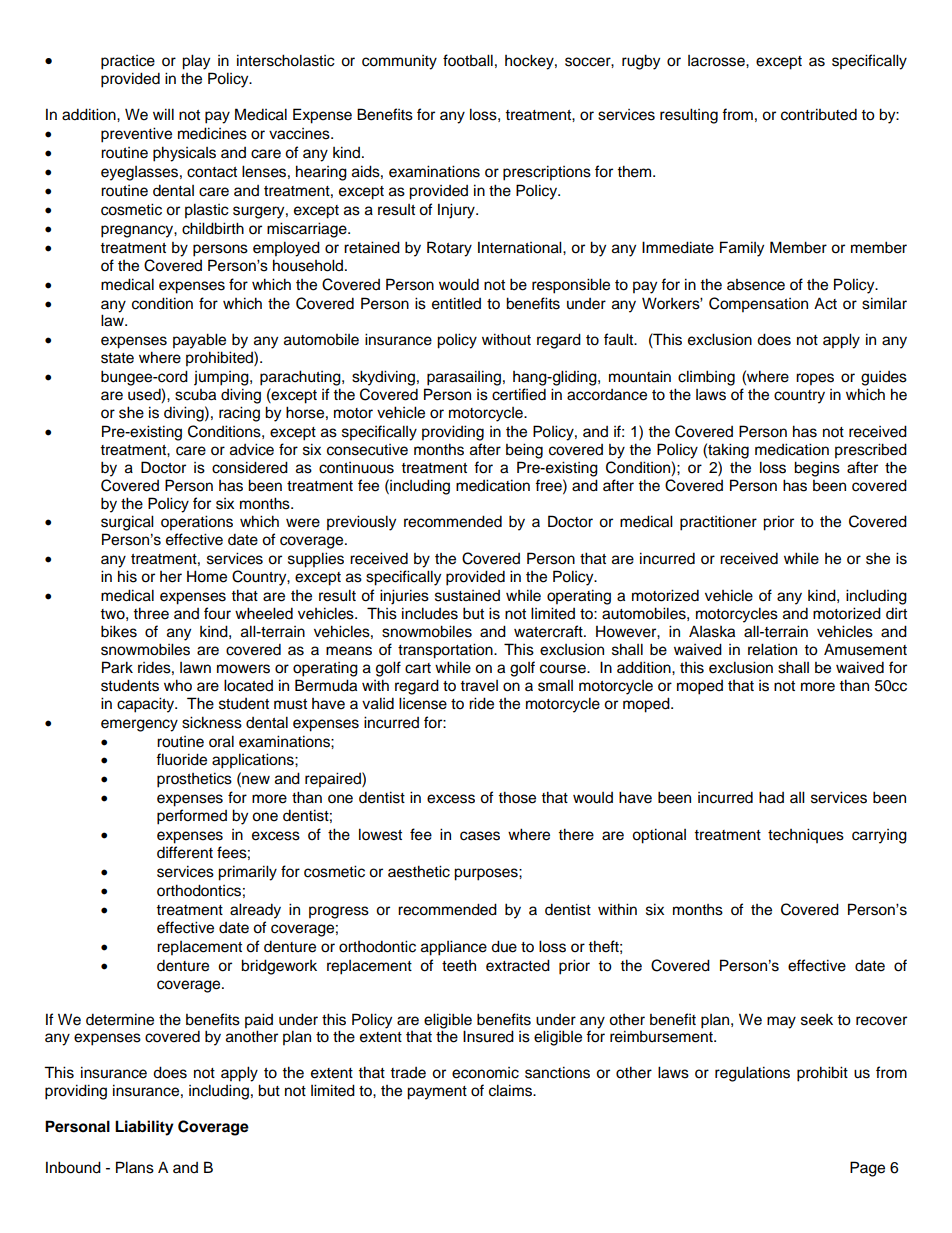 This screenshot has height=1233, width=952. What do you see at coordinates (511, 1090) in the screenshot?
I see `claims` at bounding box center [511, 1090].
